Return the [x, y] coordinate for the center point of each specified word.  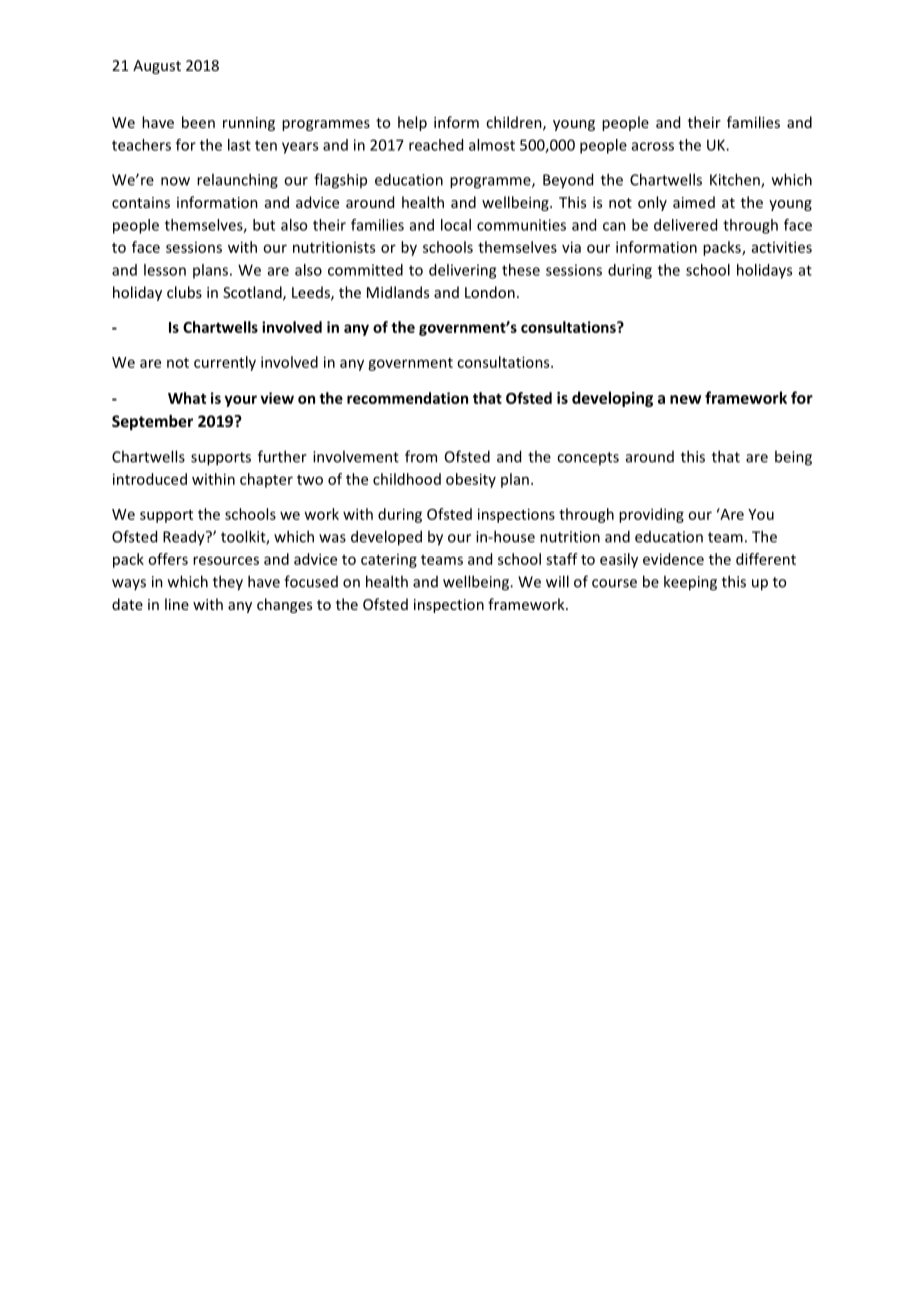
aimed [694, 202]
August [157, 67]
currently [225, 363]
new [685, 399]
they [228, 583]
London [490, 292]
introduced [150, 479]
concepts [588, 458]
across [653, 146]
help [412, 123]
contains [141, 202]
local [456, 225]
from [421, 456]
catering [389, 561]
